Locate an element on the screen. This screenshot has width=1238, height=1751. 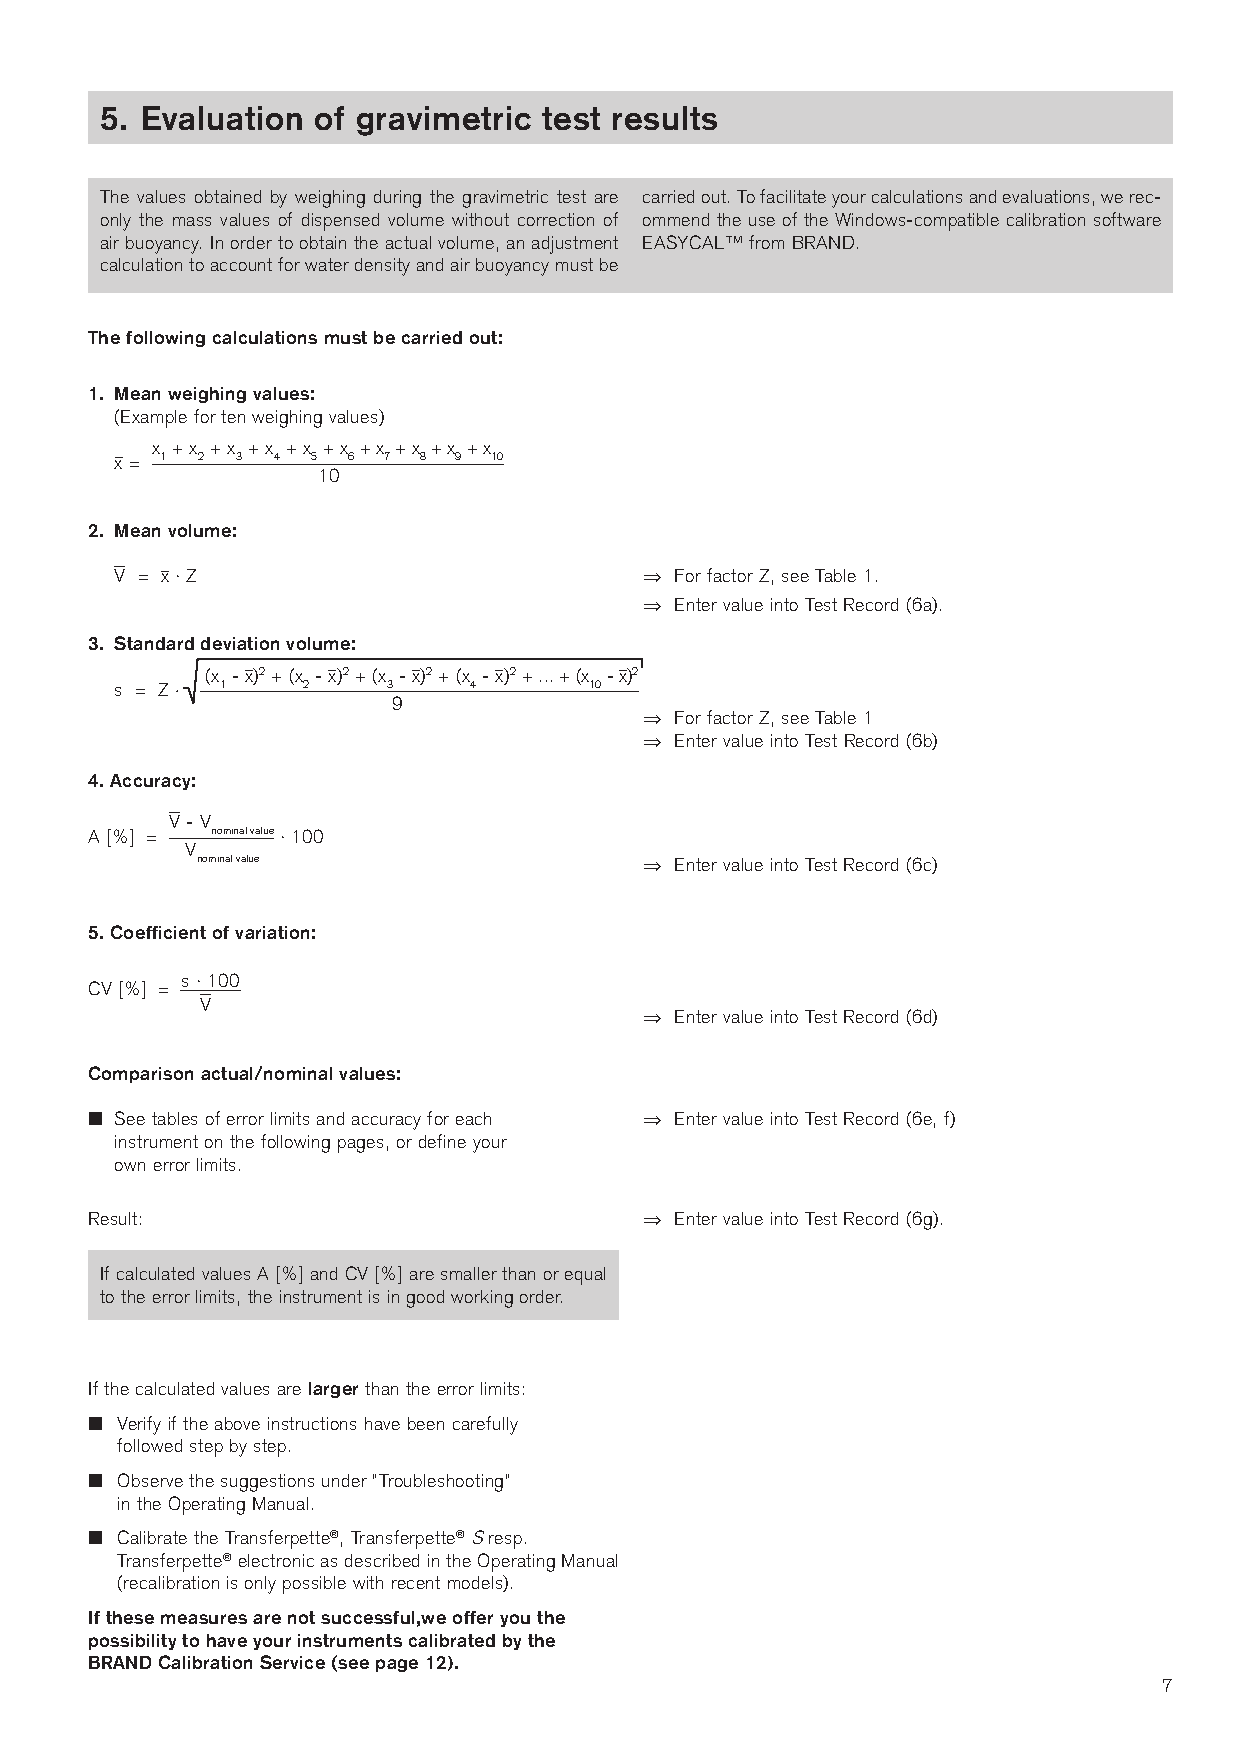
equal is located at coordinates (585, 1276).
